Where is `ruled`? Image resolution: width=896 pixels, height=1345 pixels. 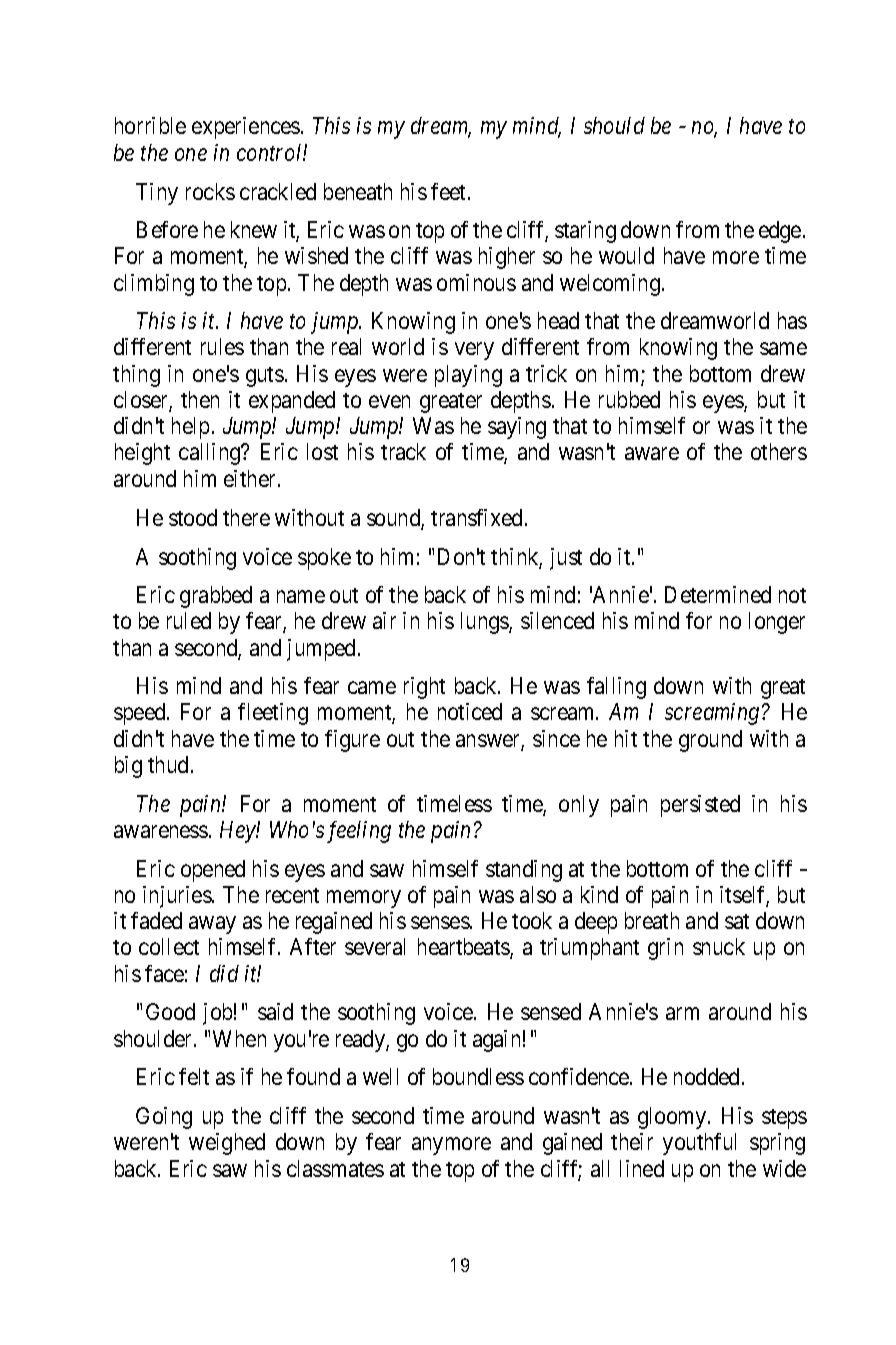 ruled is located at coordinates (189, 620).
